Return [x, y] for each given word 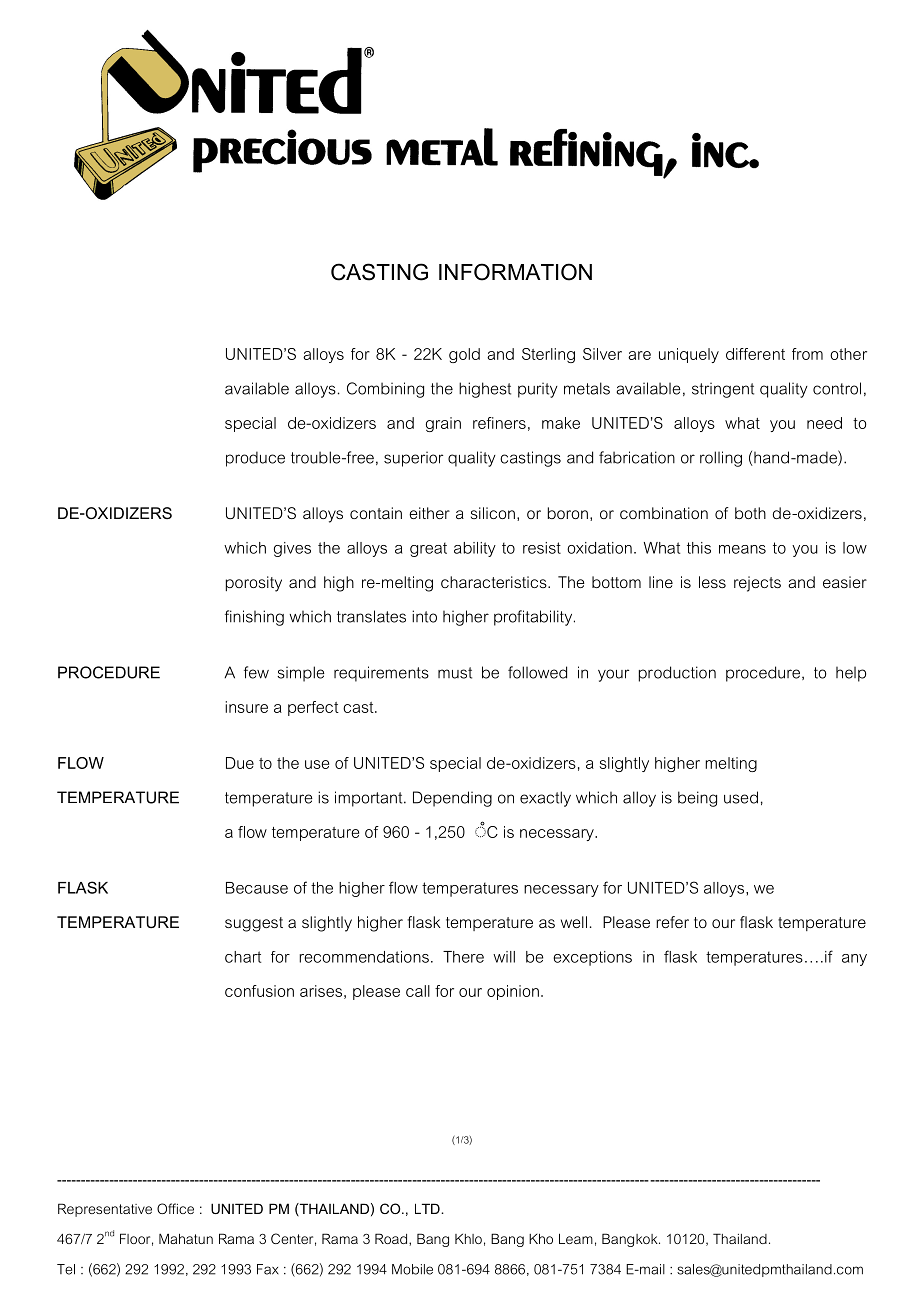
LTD [428, 1208]
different [755, 354]
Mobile [412, 1269]
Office [175, 1208]
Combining [385, 390]
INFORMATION [515, 272]
